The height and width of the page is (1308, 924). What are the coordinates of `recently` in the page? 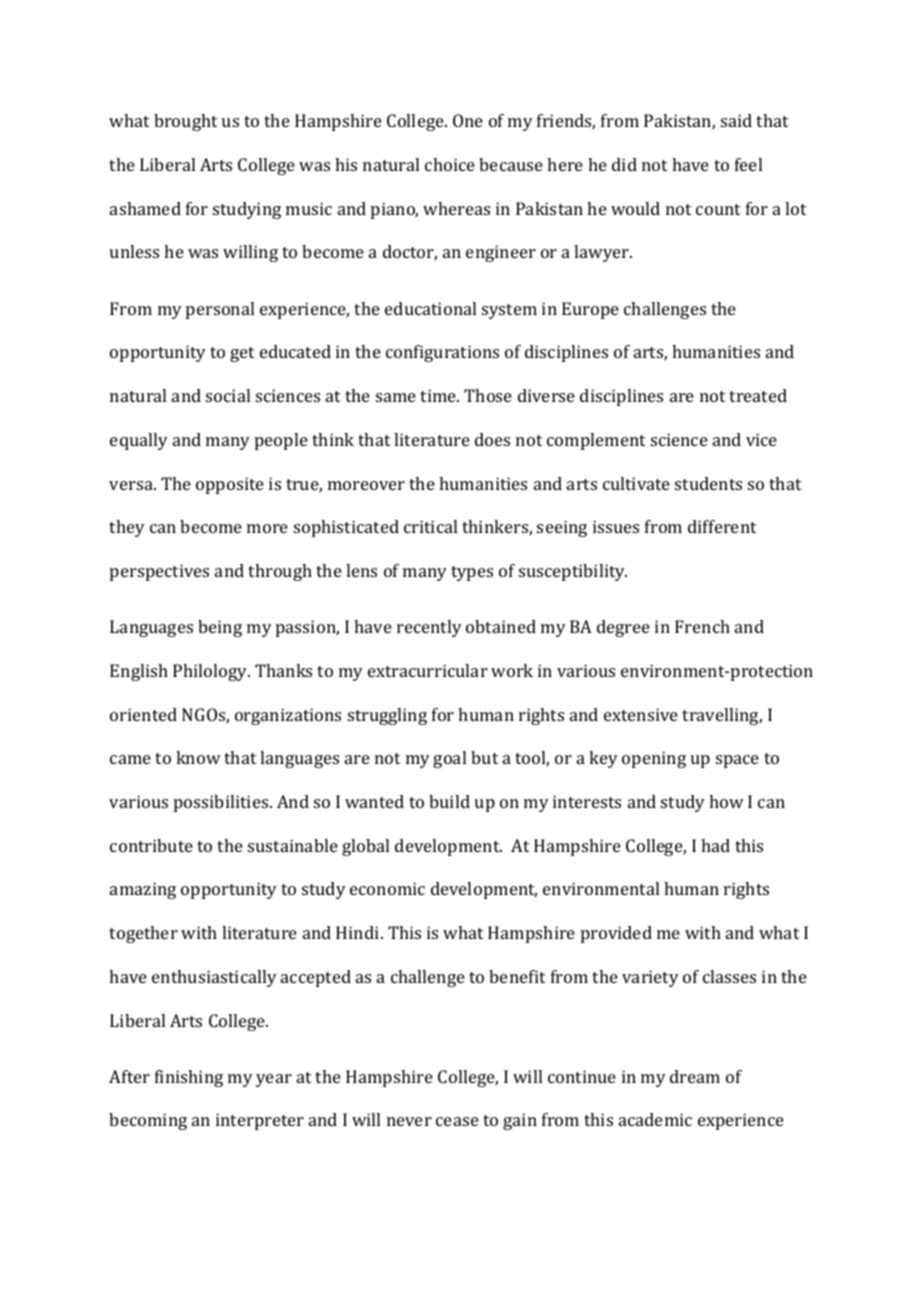 It's located at (429, 628).
